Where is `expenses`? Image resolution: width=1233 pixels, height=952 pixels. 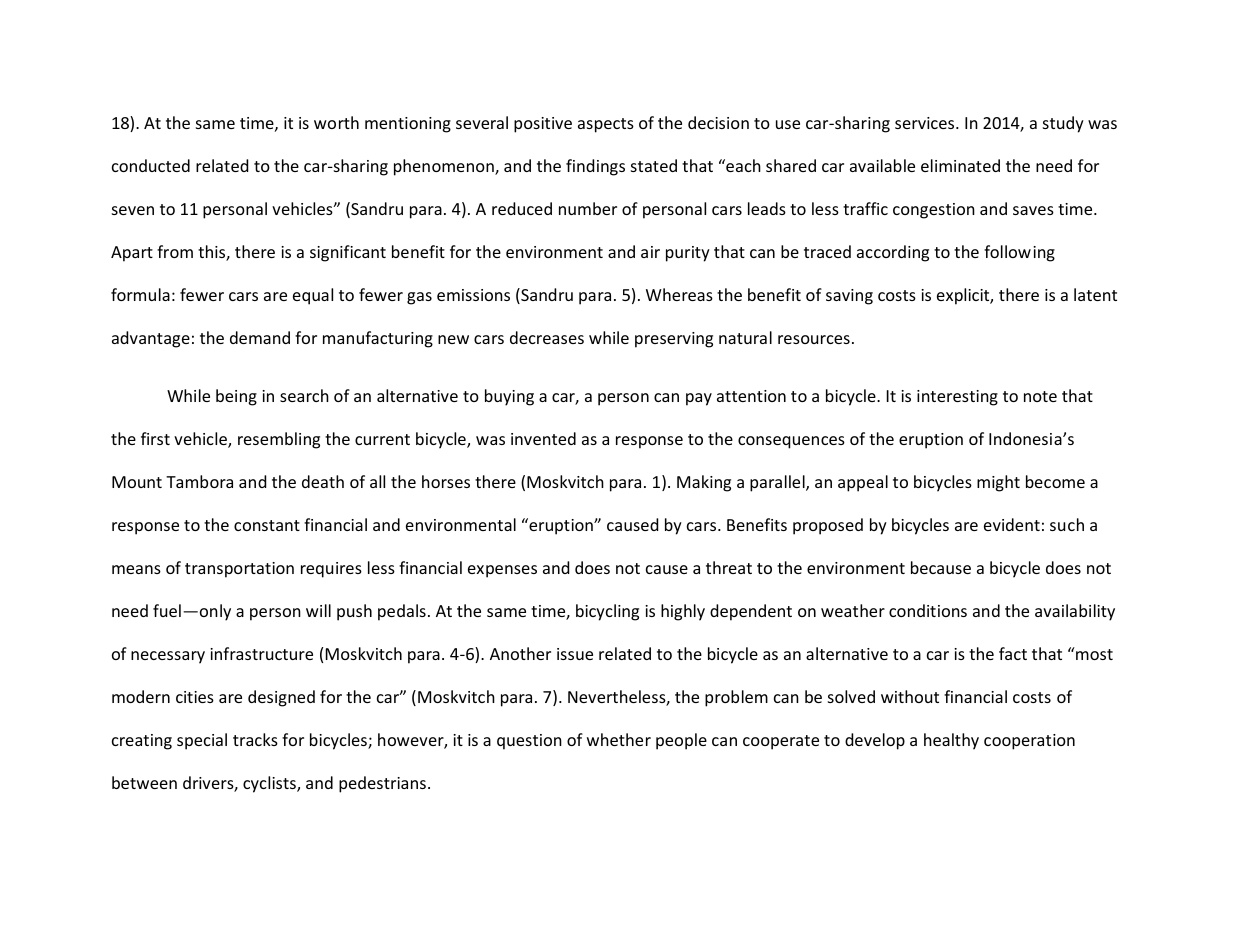
expenses is located at coordinates (502, 571).
